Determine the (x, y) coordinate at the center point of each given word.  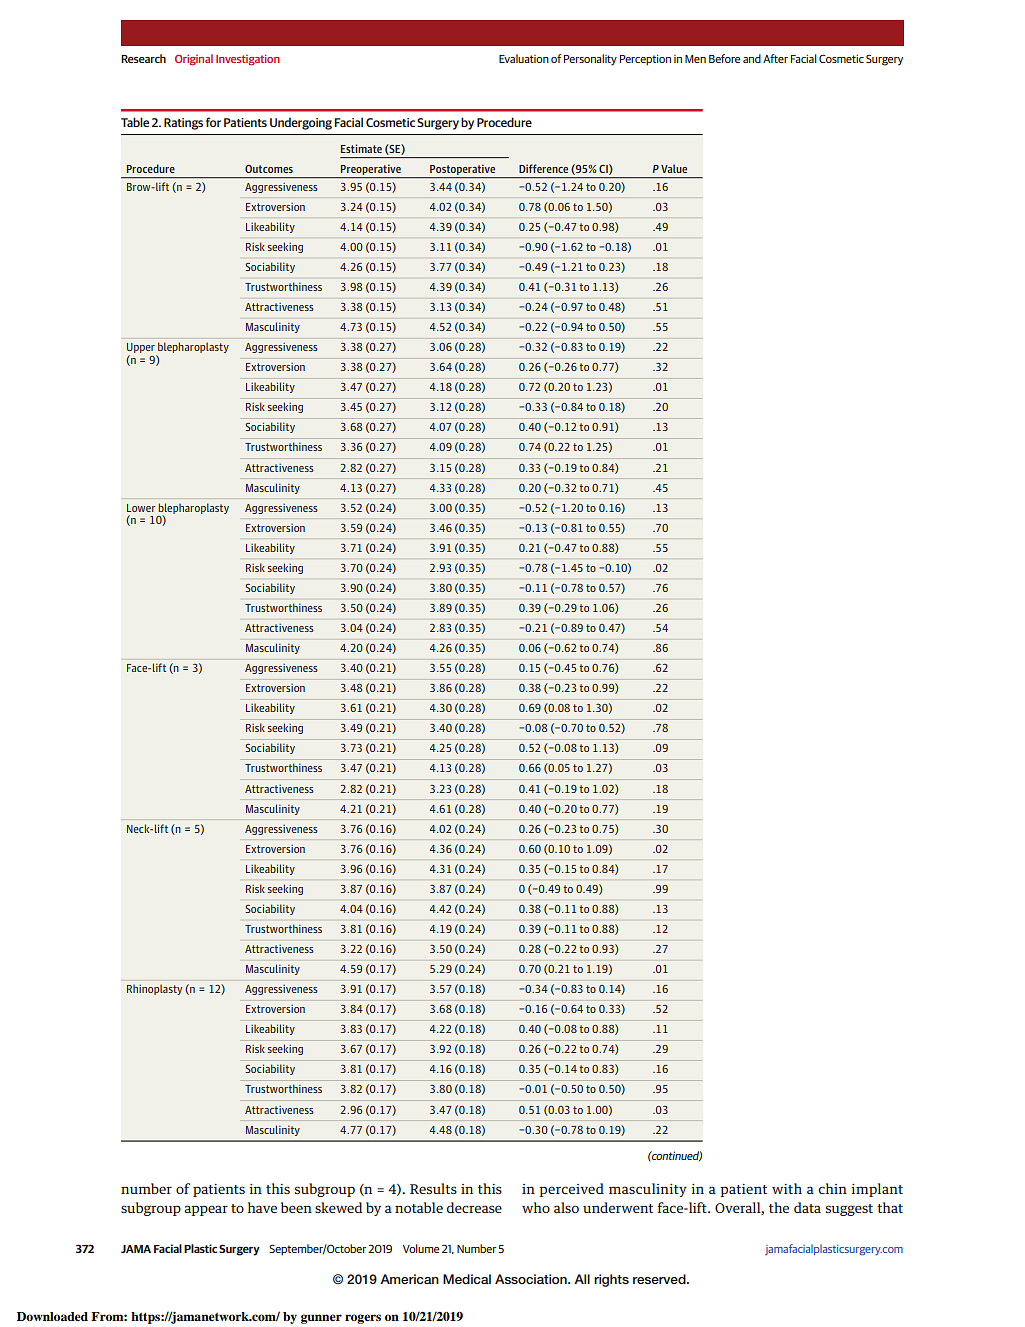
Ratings (183, 124)
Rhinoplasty (154, 989)
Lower (141, 508)
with (787, 1188)
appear (206, 1210)
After (775, 58)
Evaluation (524, 58)
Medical (467, 1279)
